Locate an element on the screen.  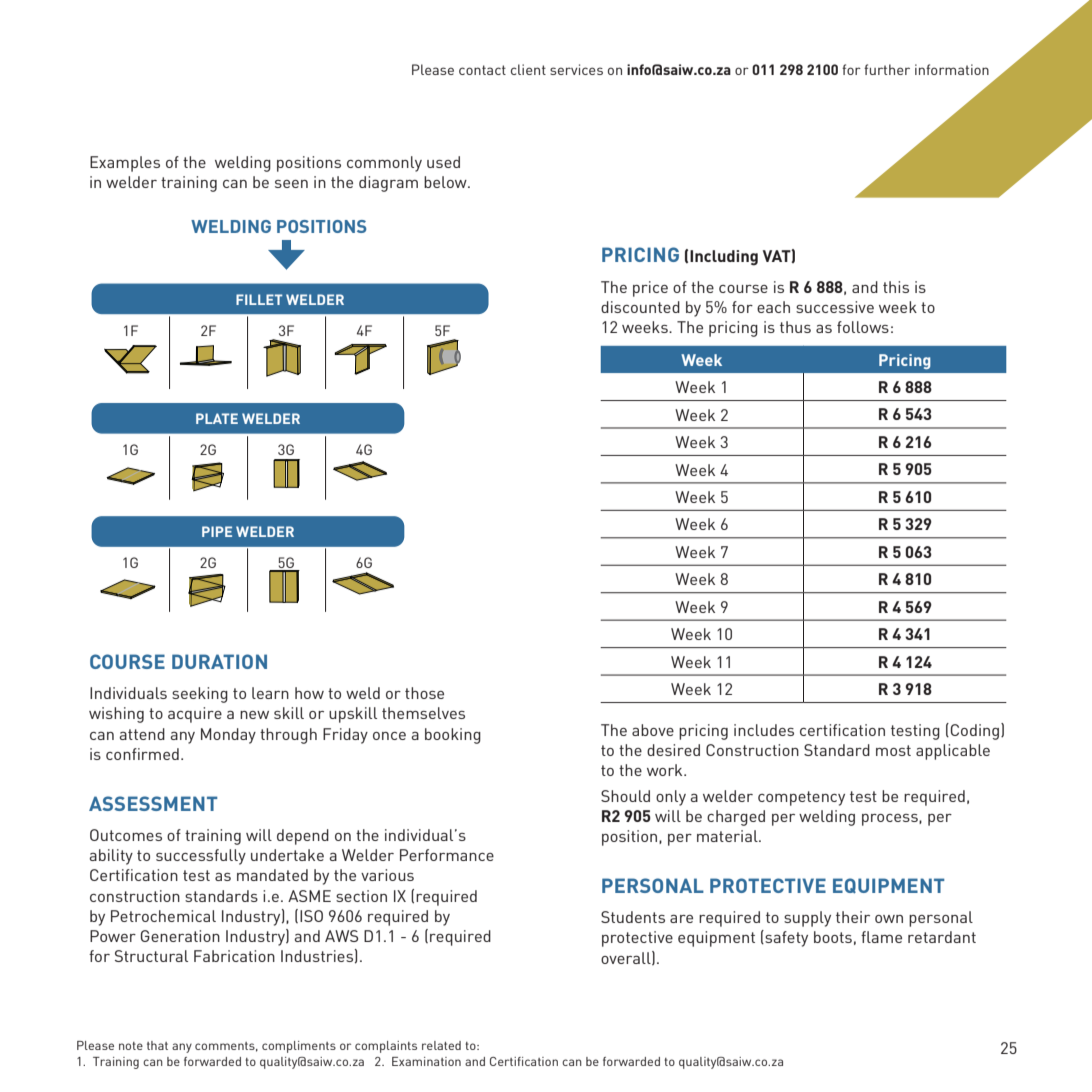
further is located at coordinates (887, 69).
